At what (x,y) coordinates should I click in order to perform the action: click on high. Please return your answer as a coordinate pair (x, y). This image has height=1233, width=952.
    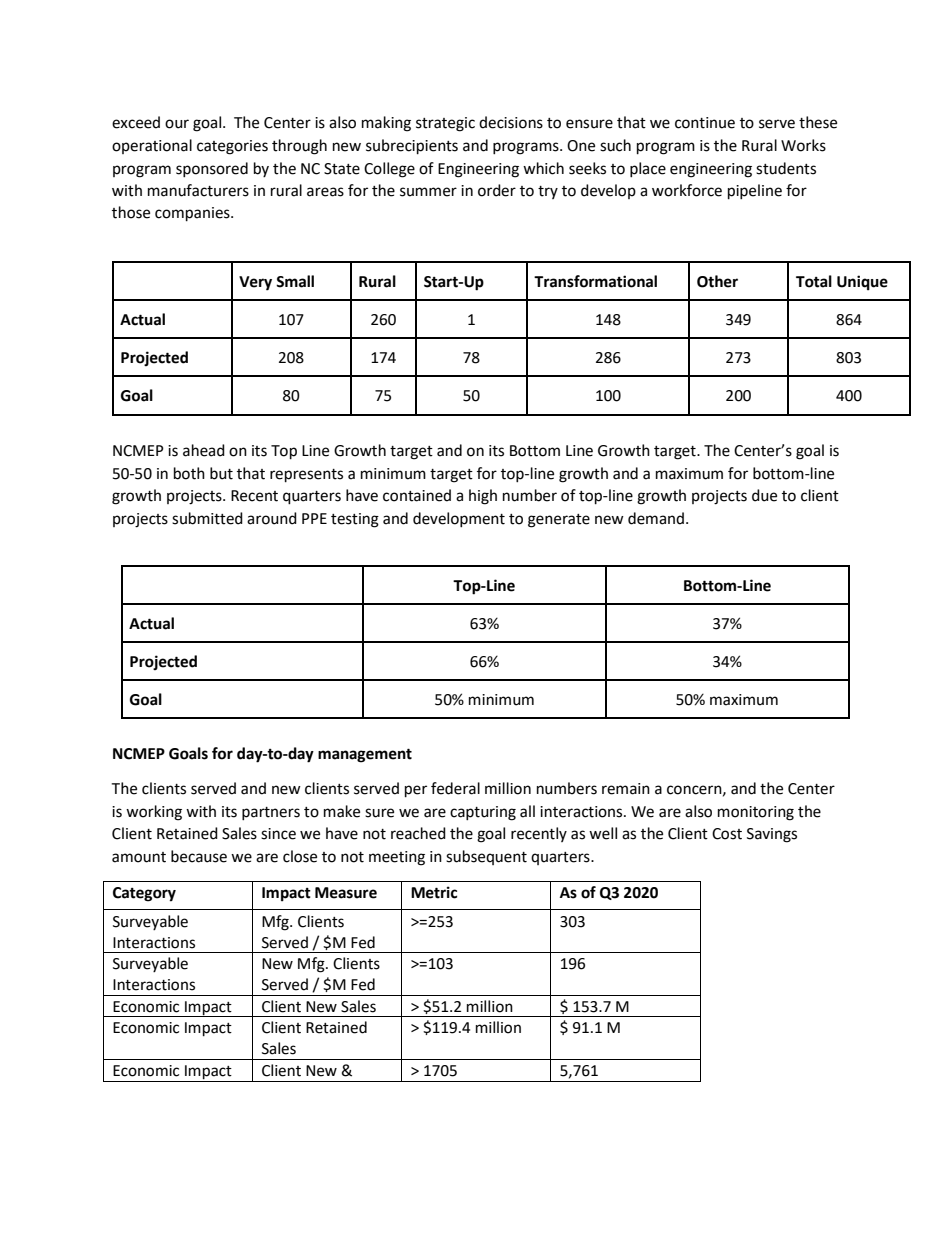
    Looking at the image, I should click on (483, 497).
